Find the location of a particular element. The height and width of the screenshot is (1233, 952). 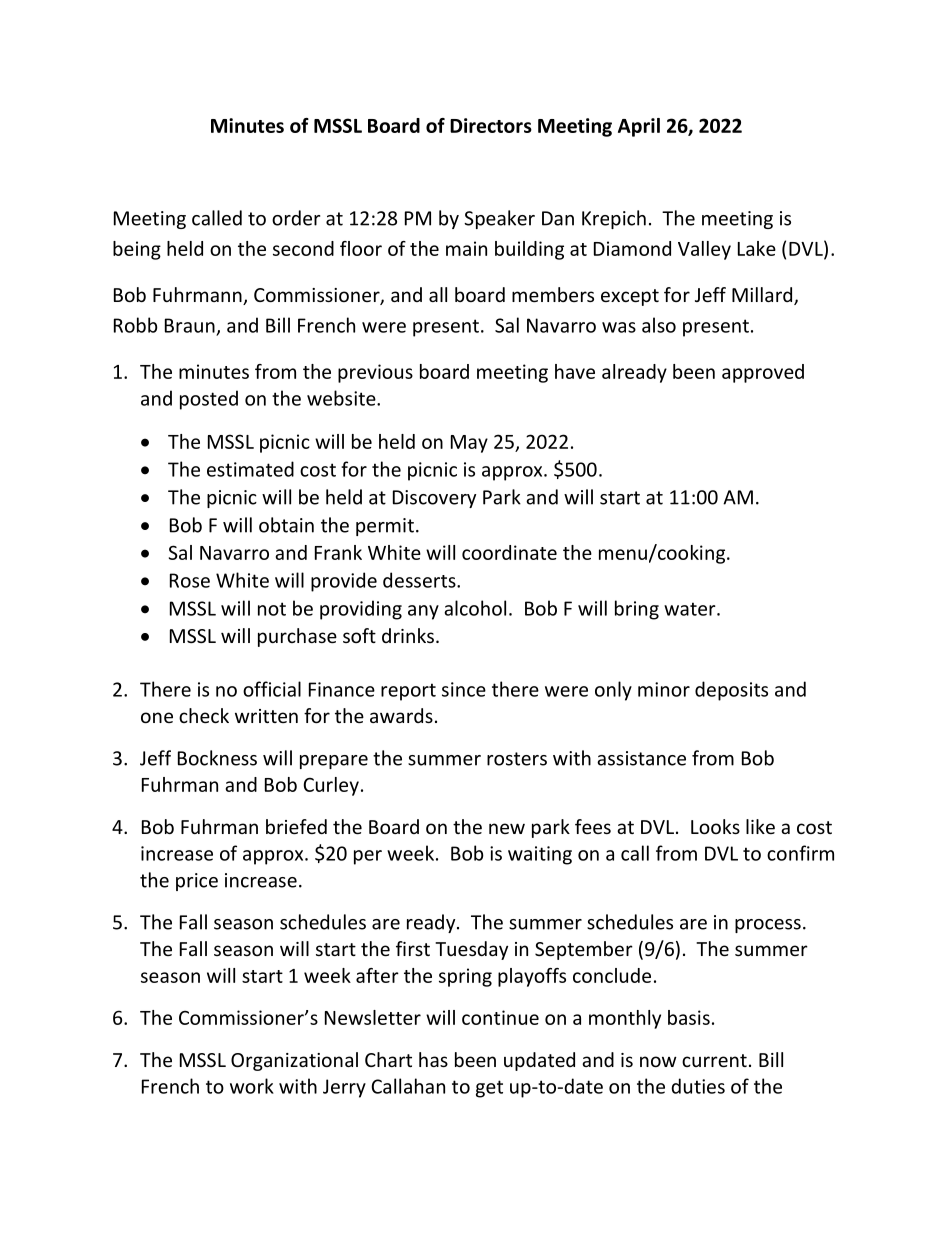

approved is located at coordinates (763, 373).
